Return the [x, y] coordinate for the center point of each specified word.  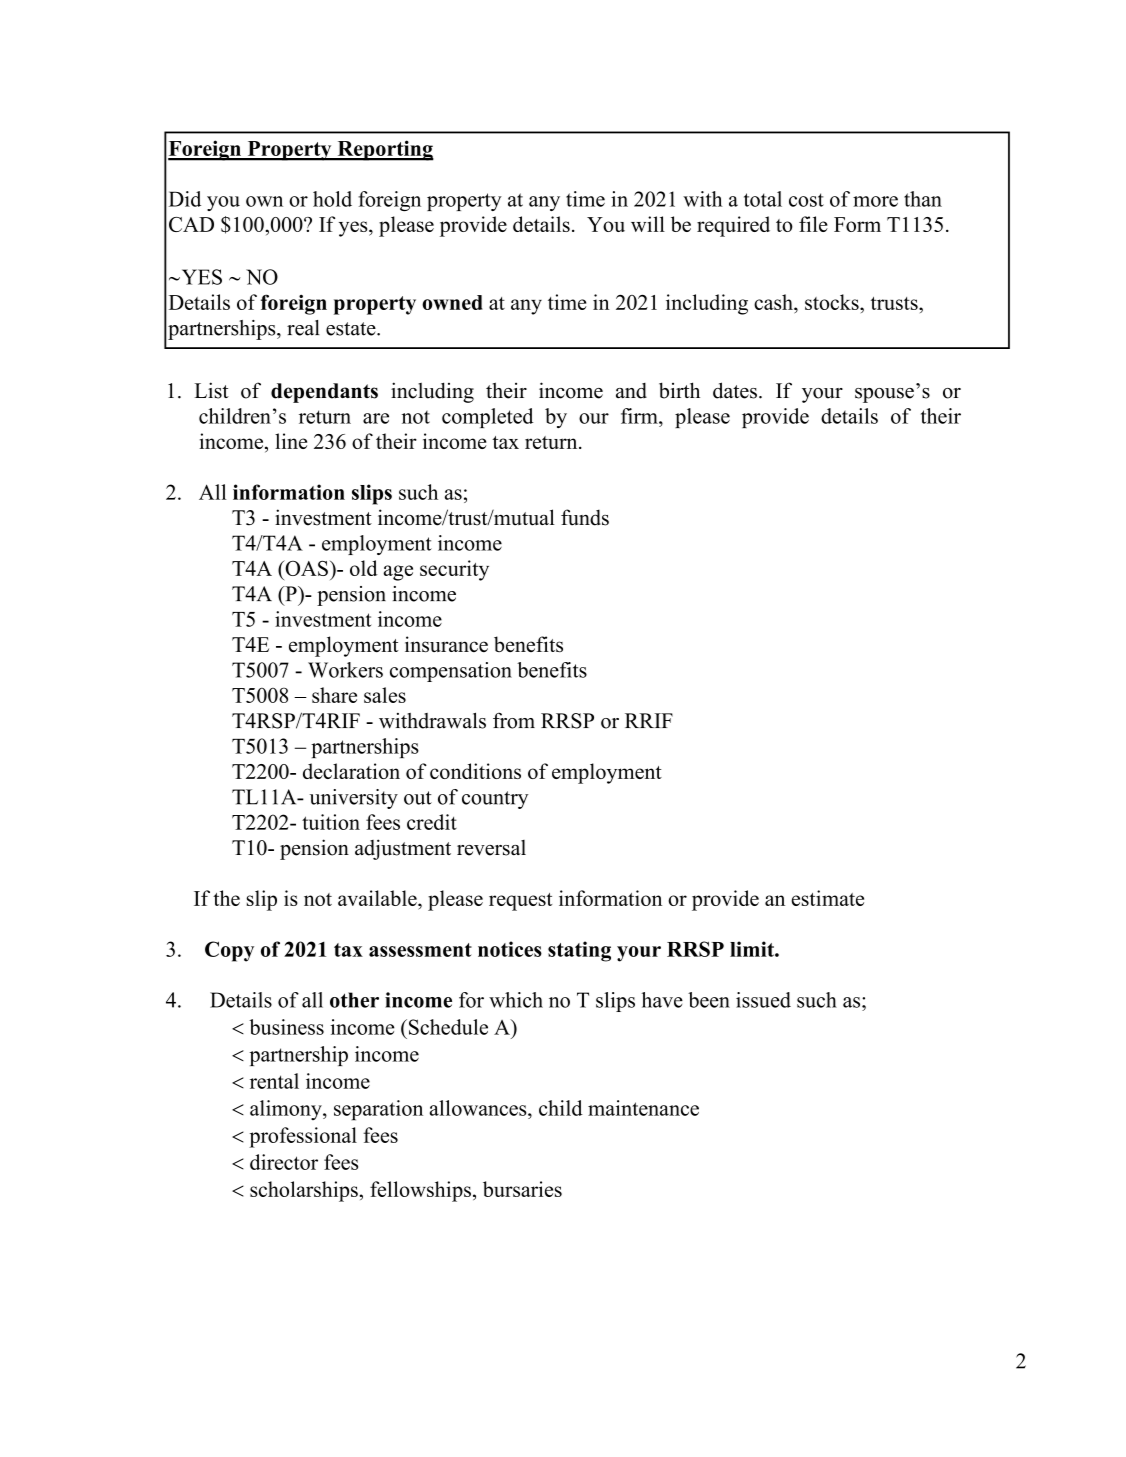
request [520, 902]
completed [487, 418]
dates [735, 390]
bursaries [522, 1189]
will [648, 224]
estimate [828, 898]
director [284, 1162]
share [334, 695]
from [514, 720]
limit [753, 949]
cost [806, 200]
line [291, 441]
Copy [229, 951]
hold [332, 199]
